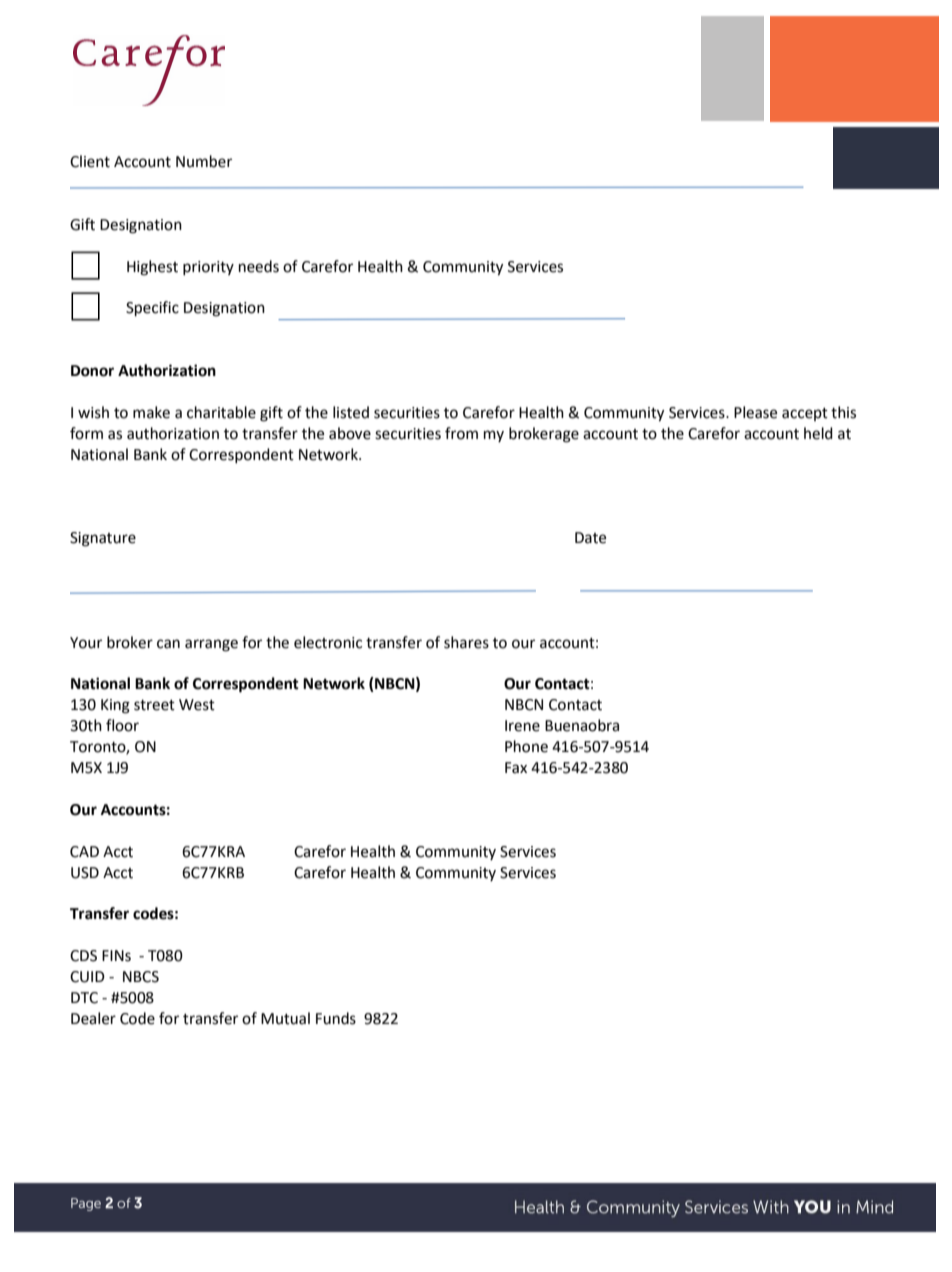 Image resolution: width=952 pixels, height=1272 pixels. What do you see at coordinates (204, 161) in the screenshot?
I see `Number` at bounding box center [204, 161].
